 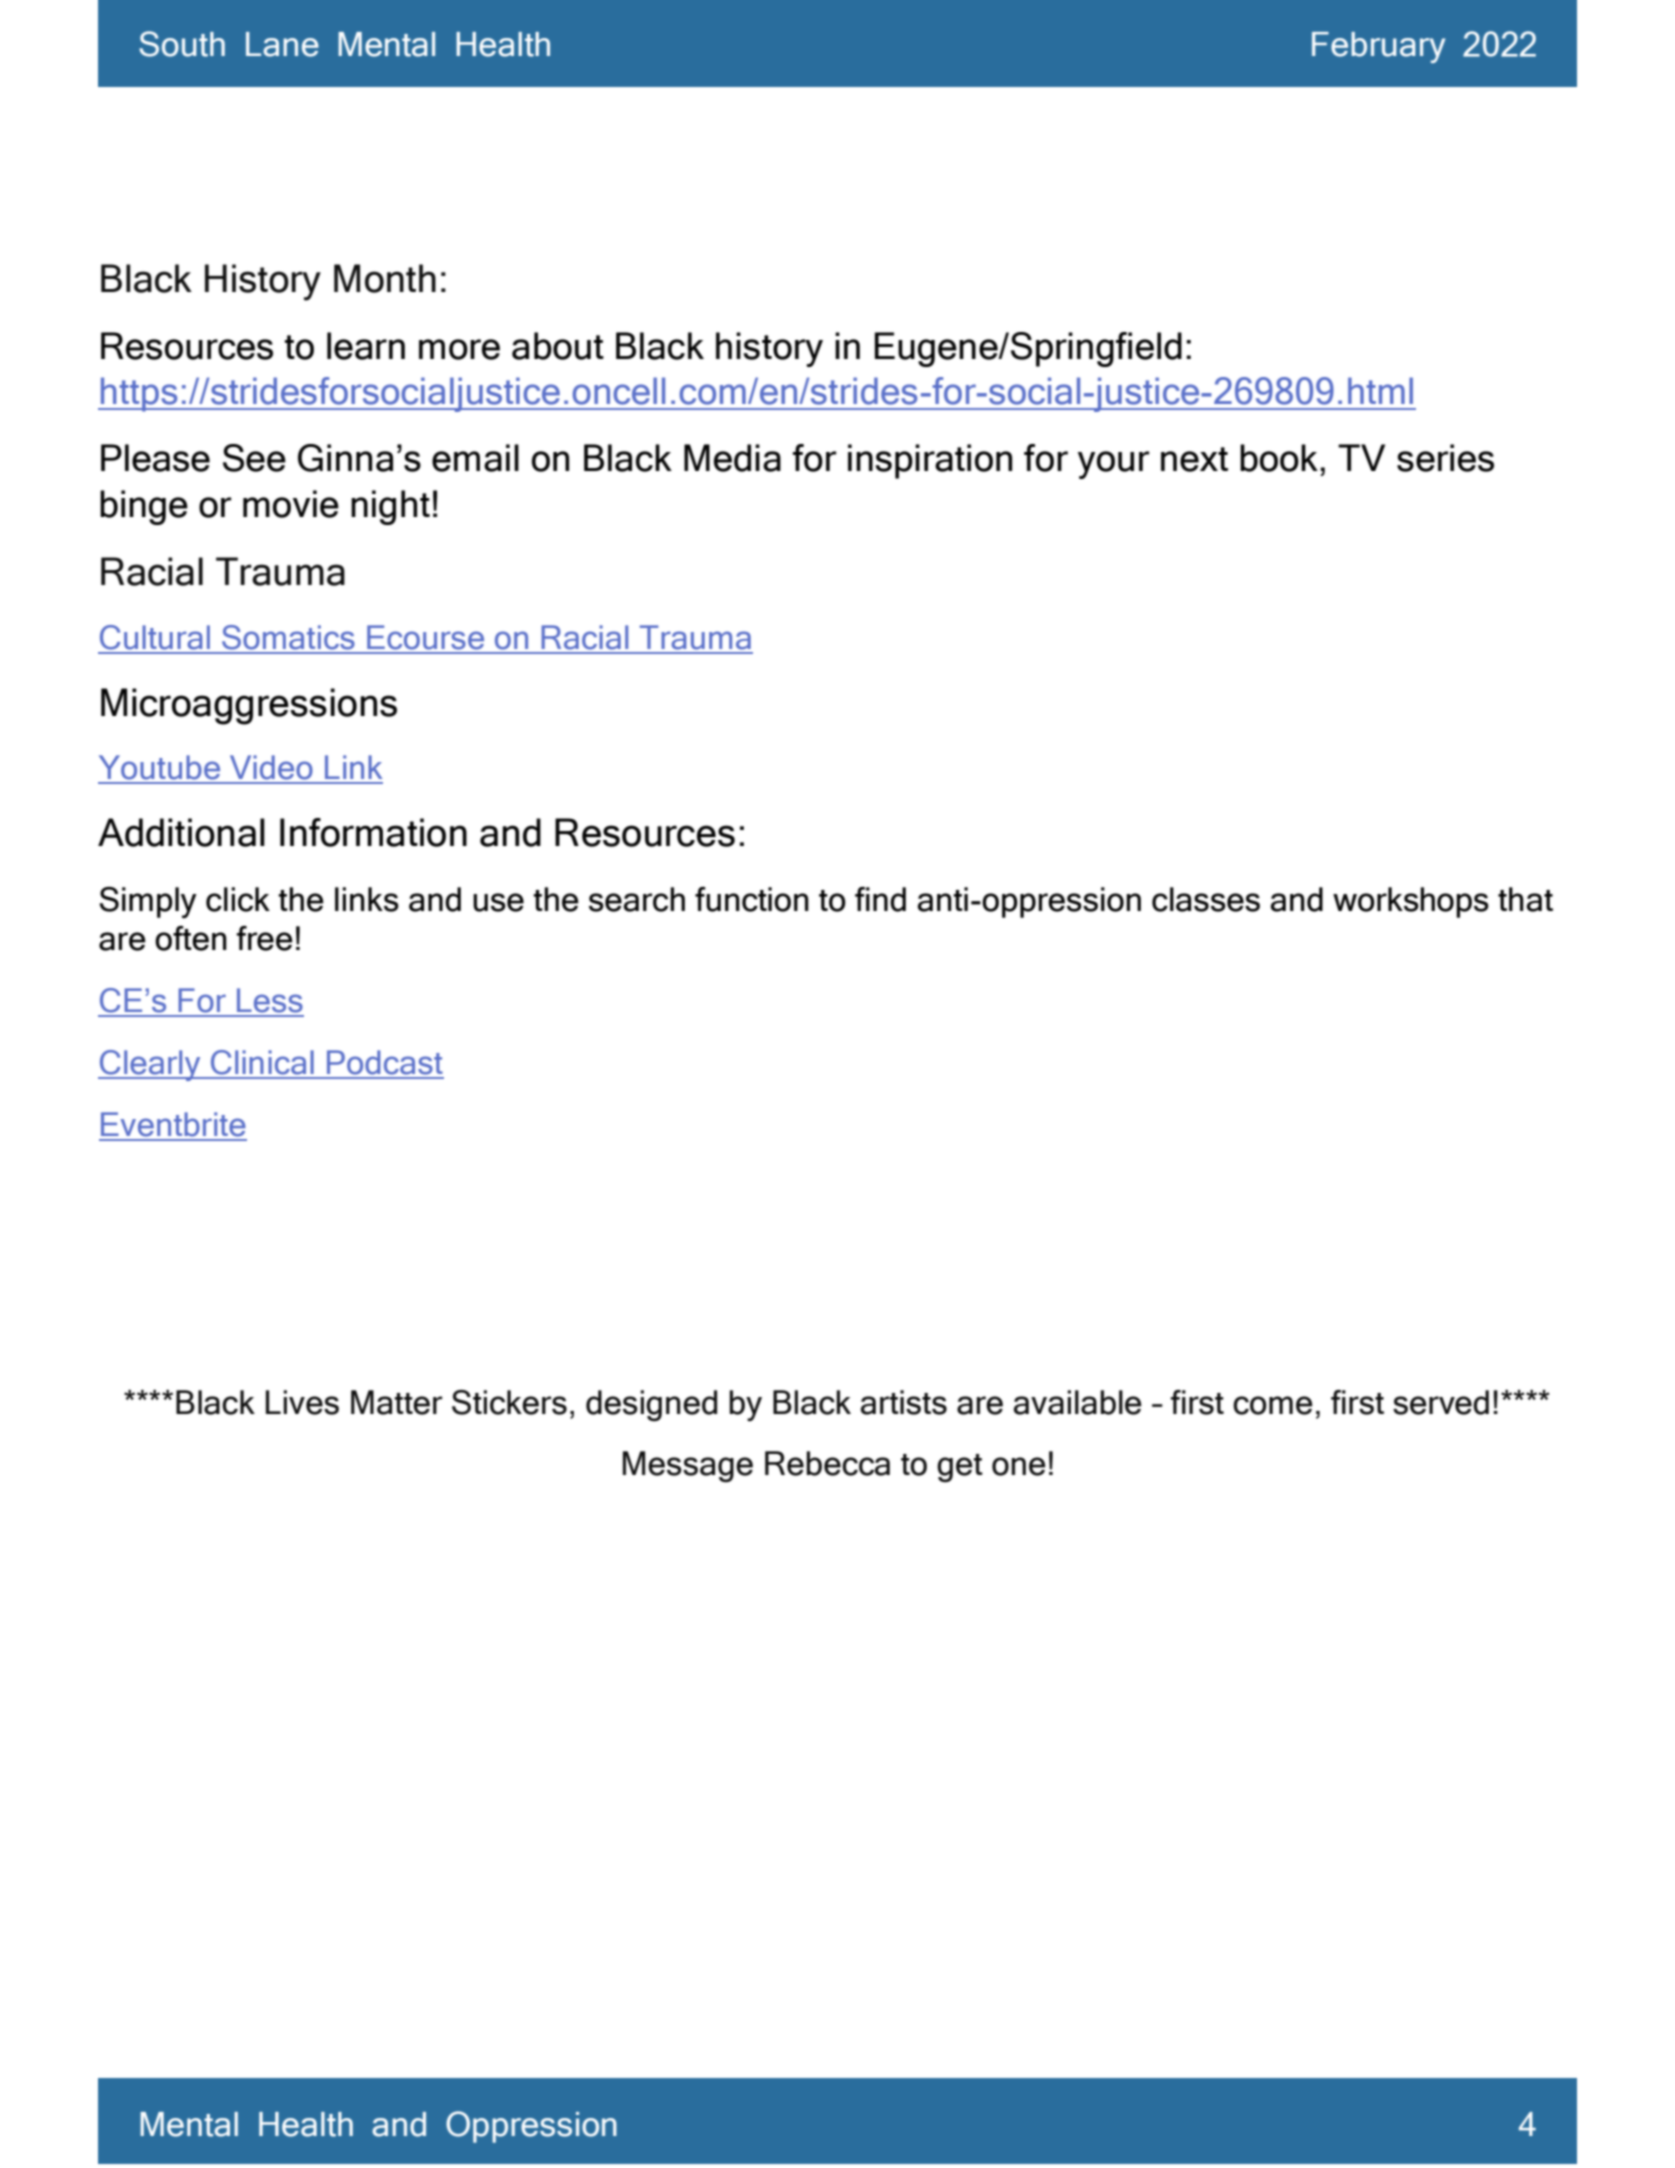 I want to click on find, so click(x=880, y=899).
